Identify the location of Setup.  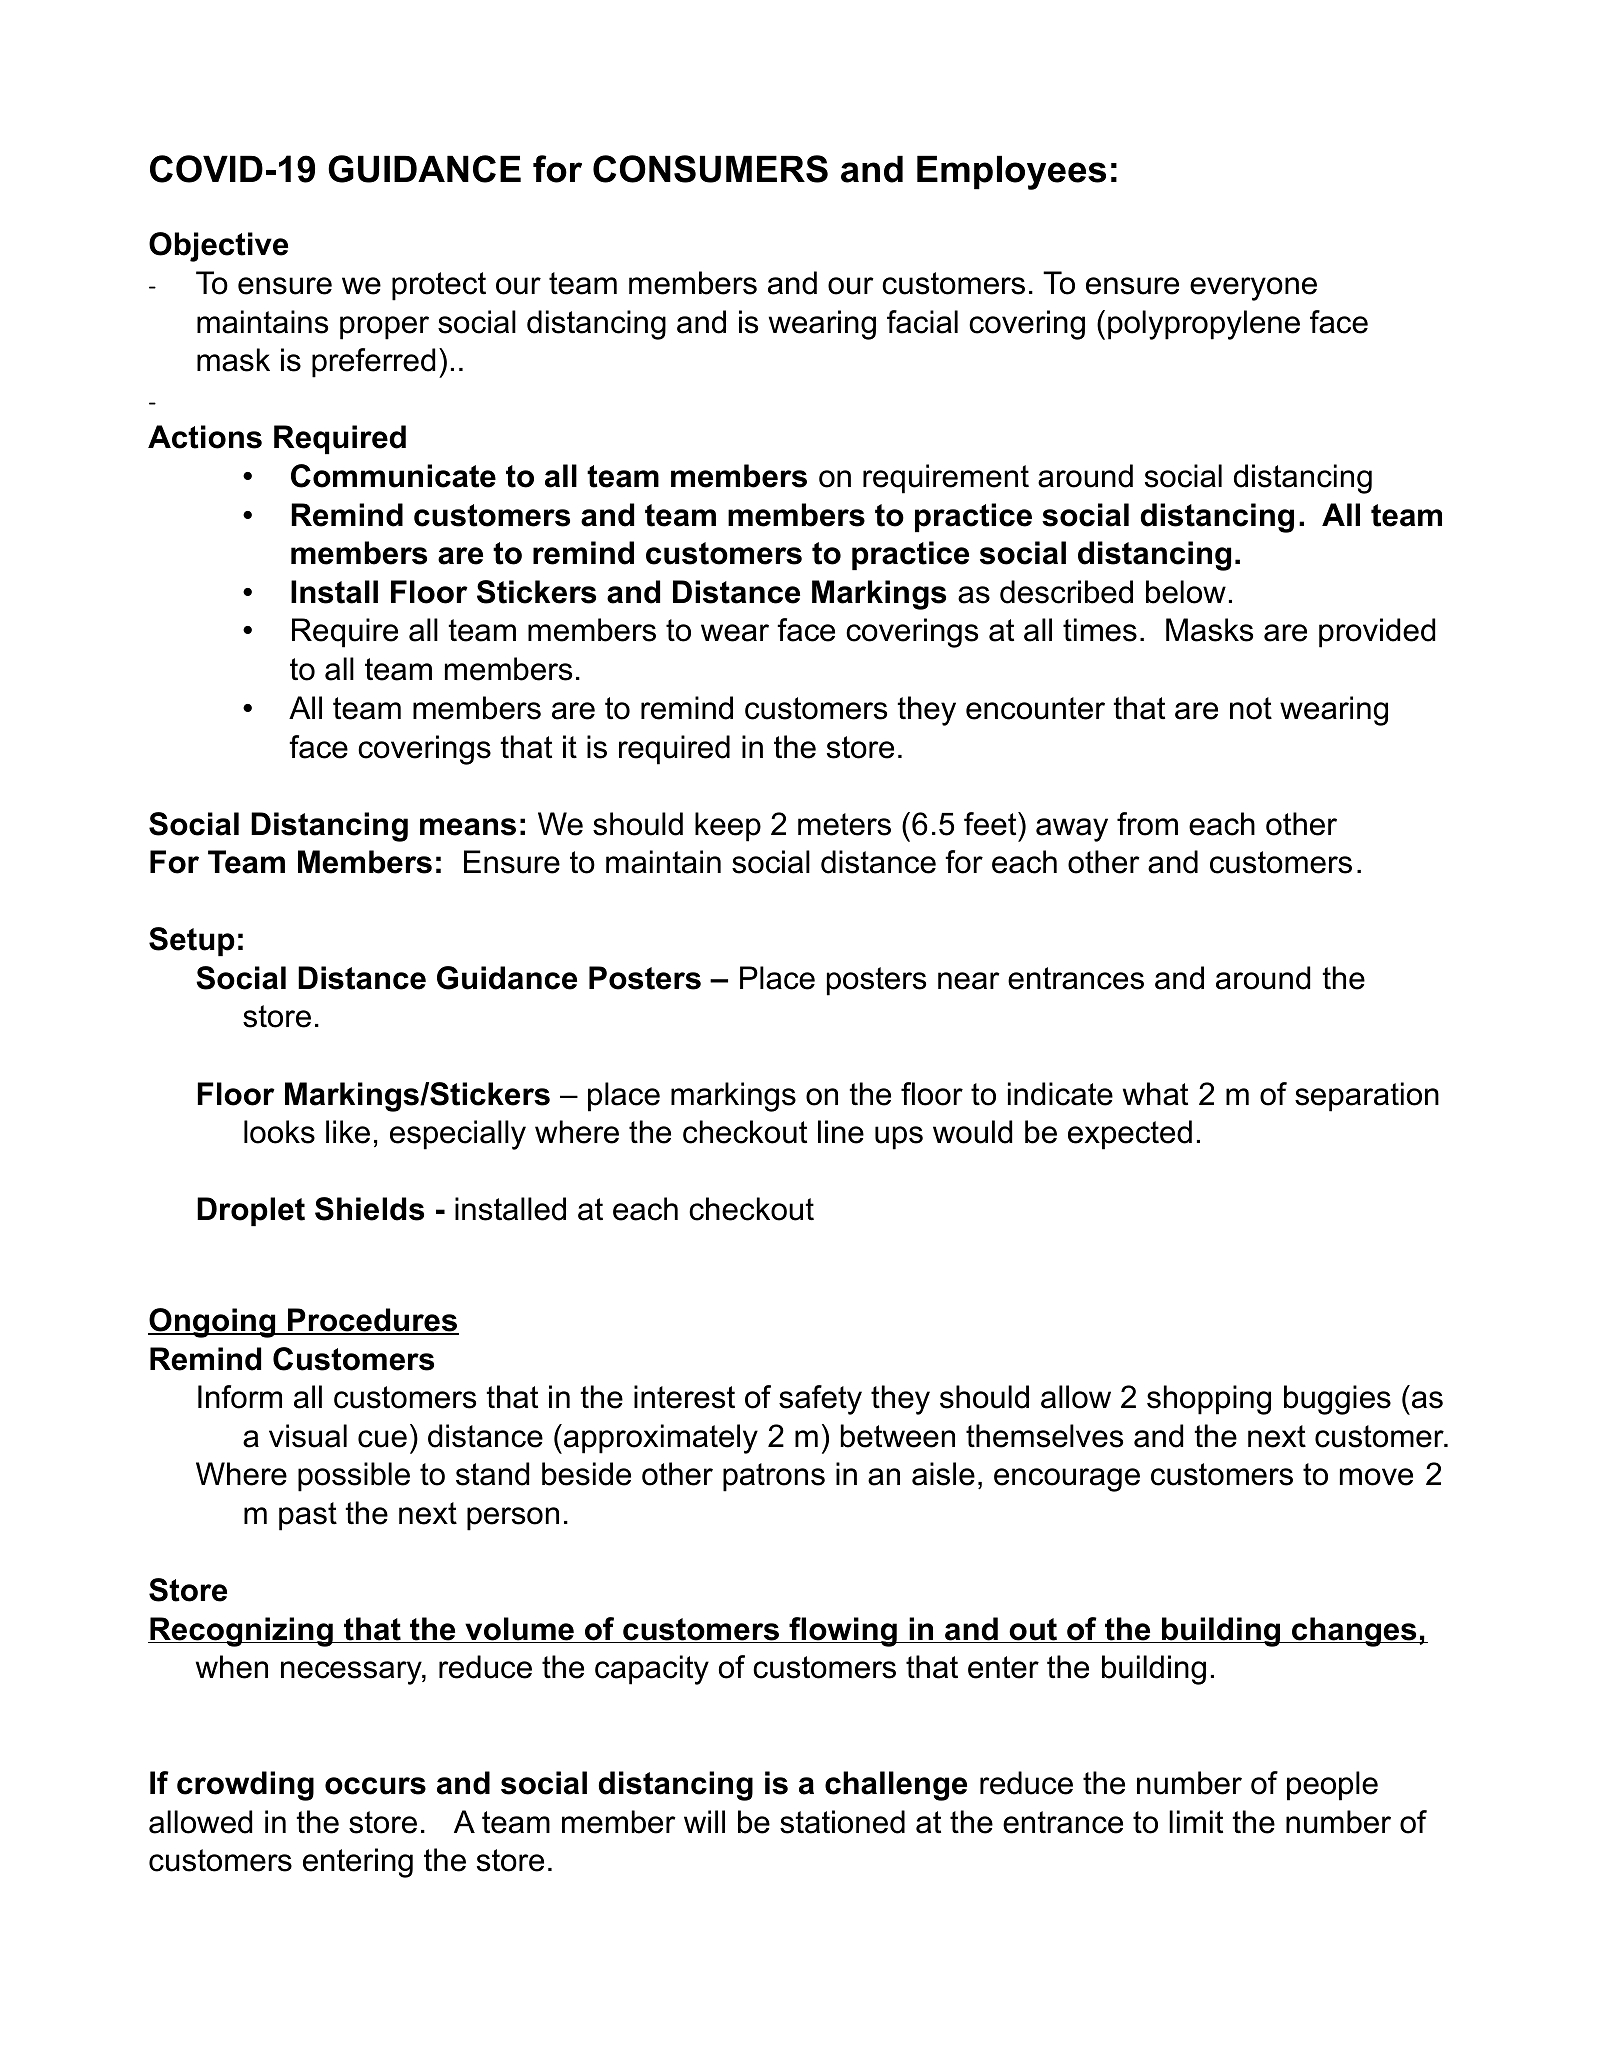
(192, 941).
